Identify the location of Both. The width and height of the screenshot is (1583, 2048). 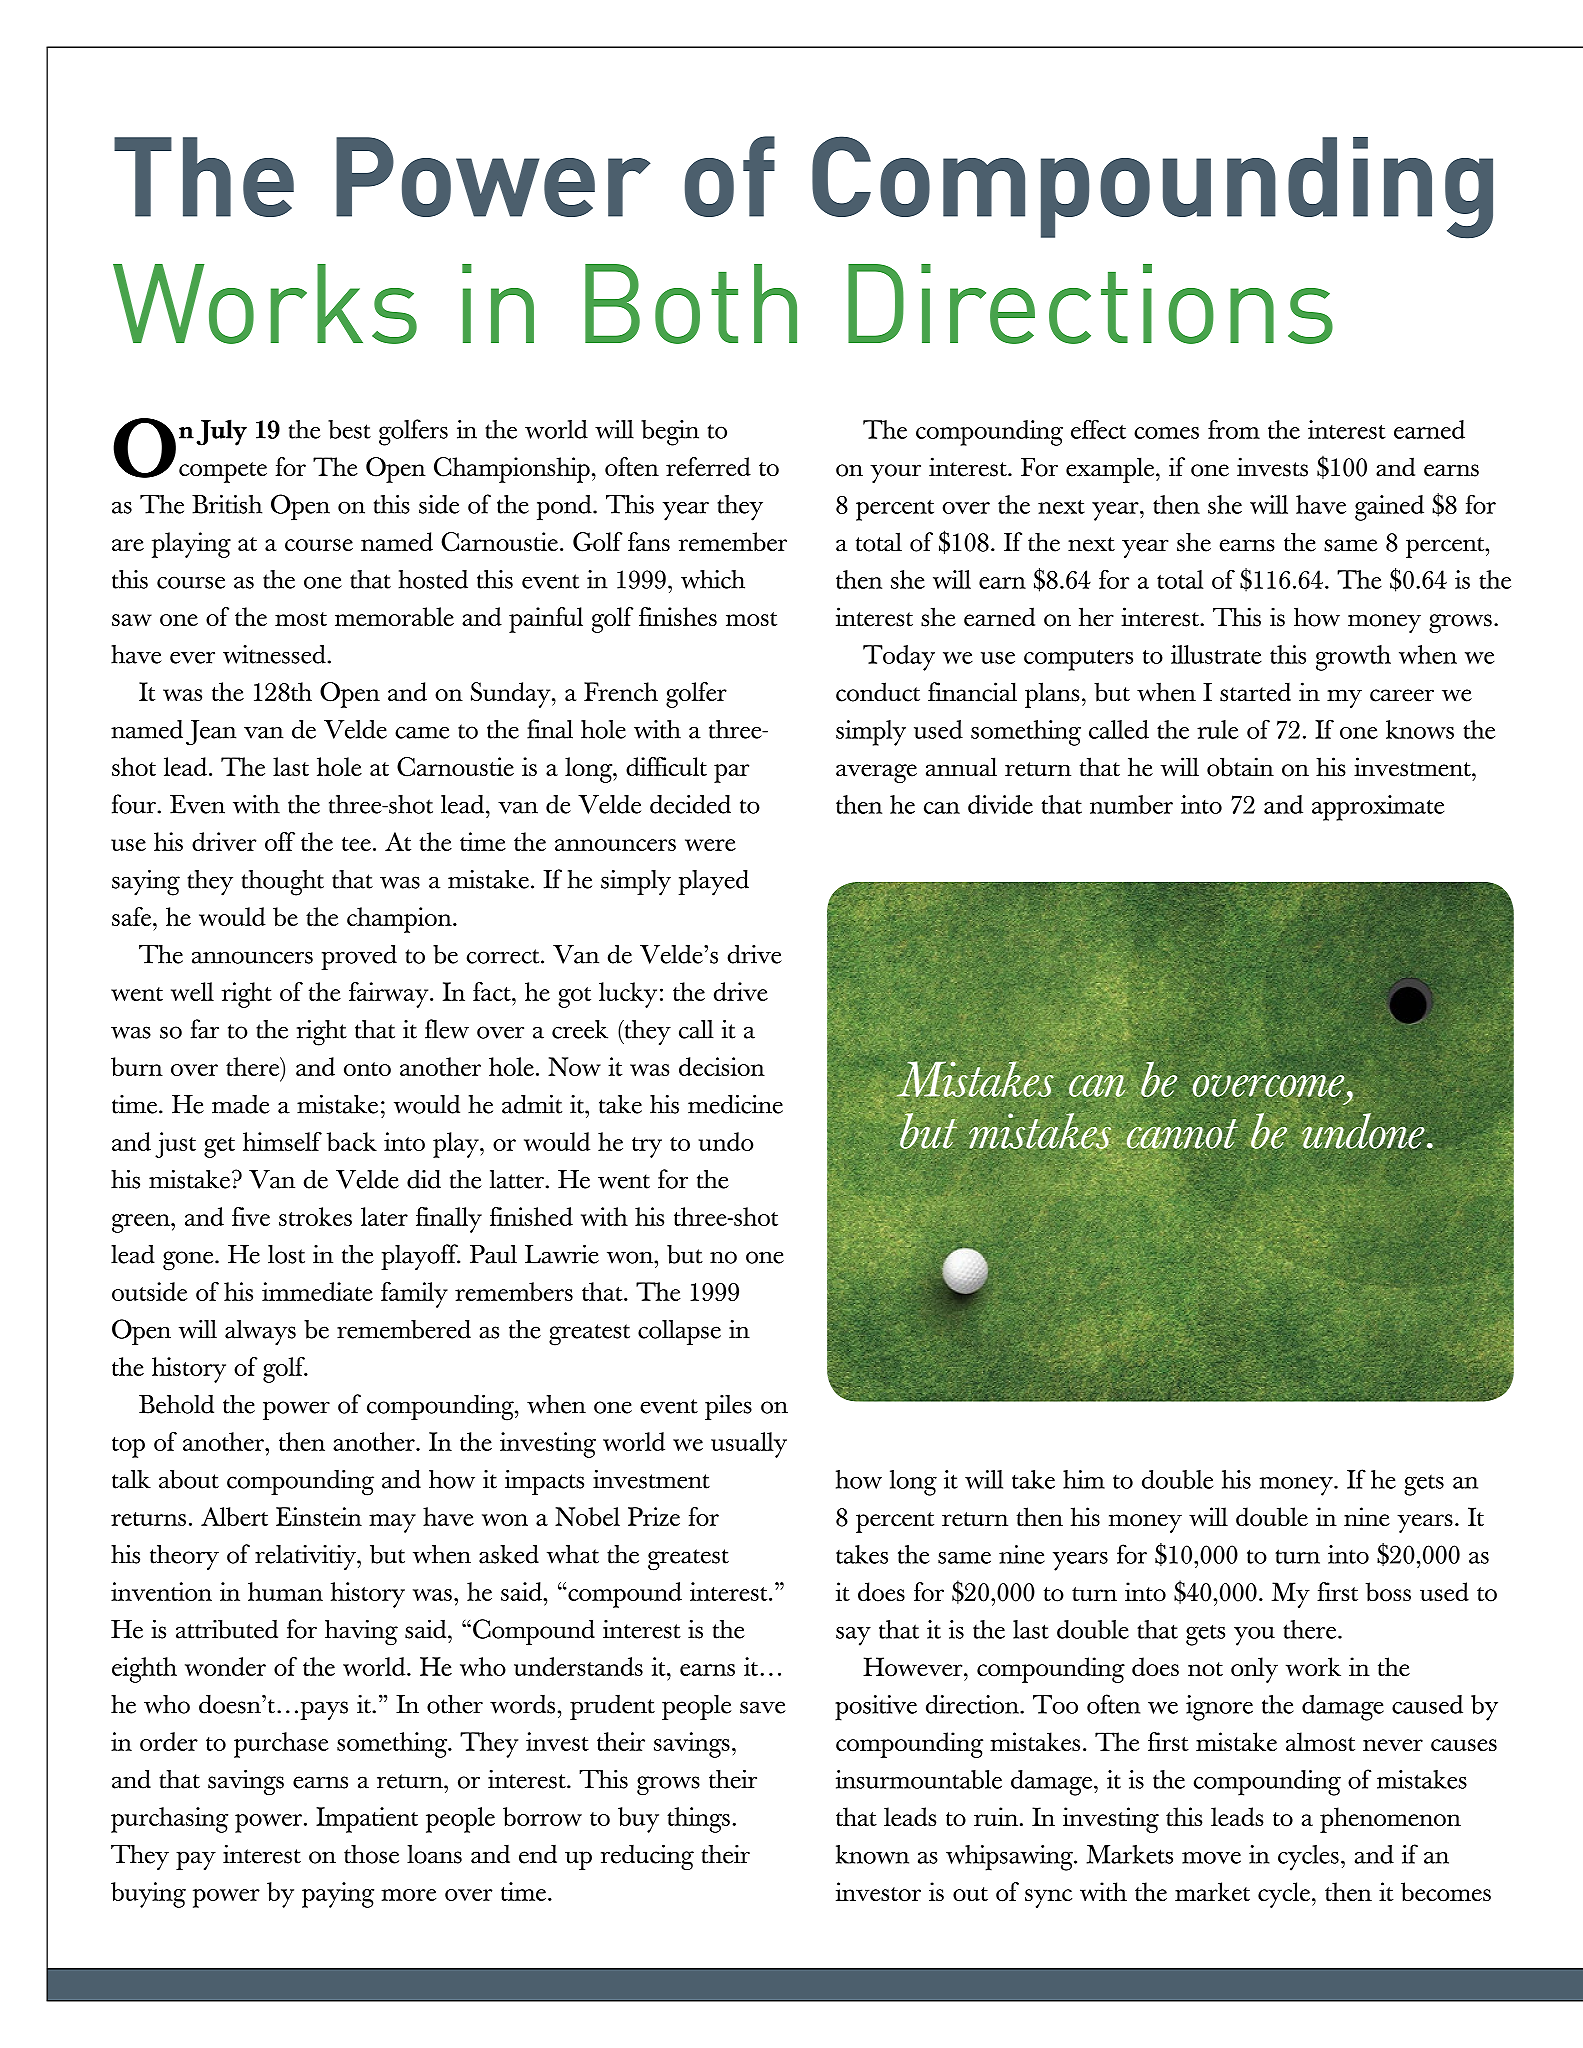
(691, 304).
